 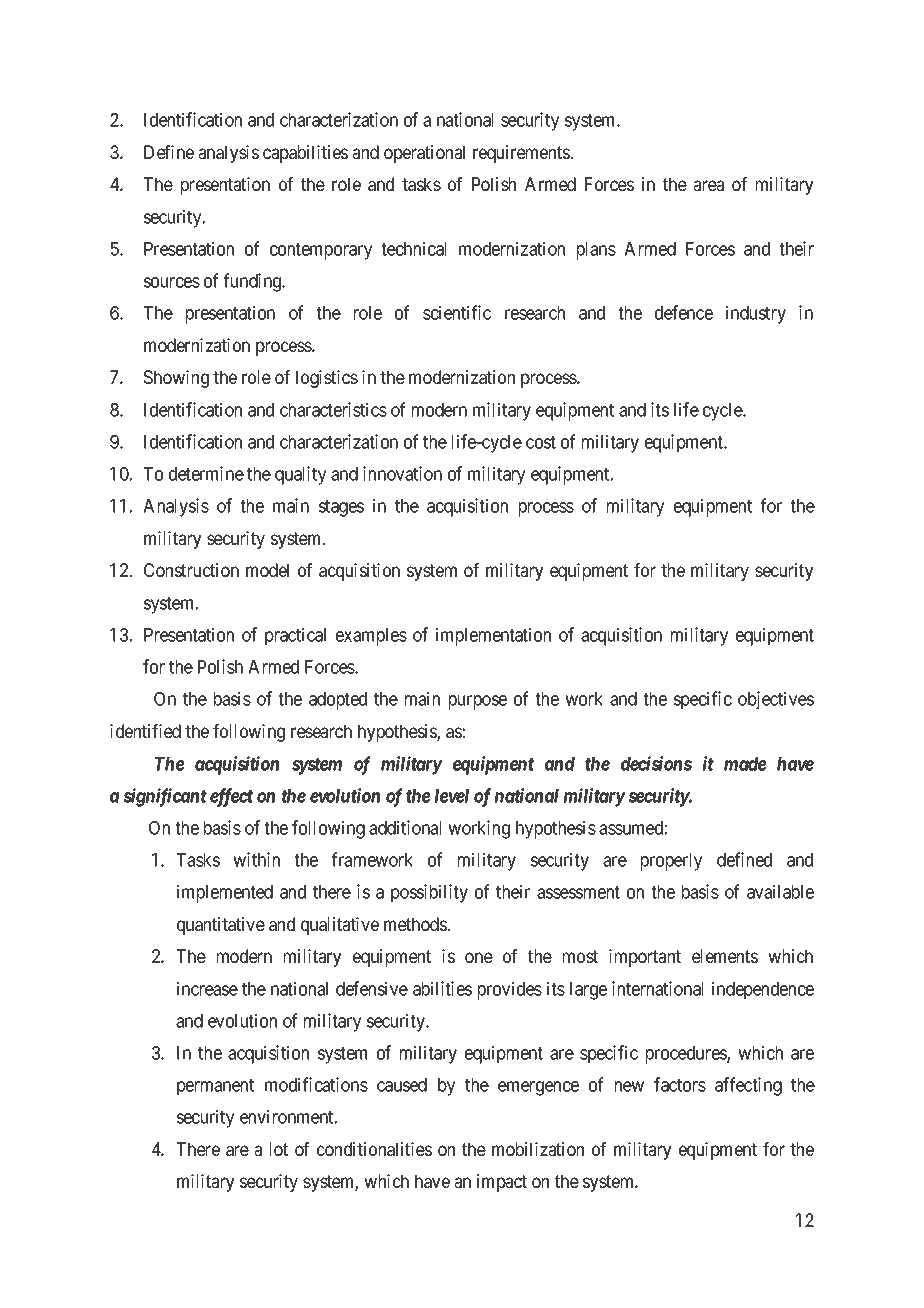 I want to click on quantitative, so click(x=221, y=926).
